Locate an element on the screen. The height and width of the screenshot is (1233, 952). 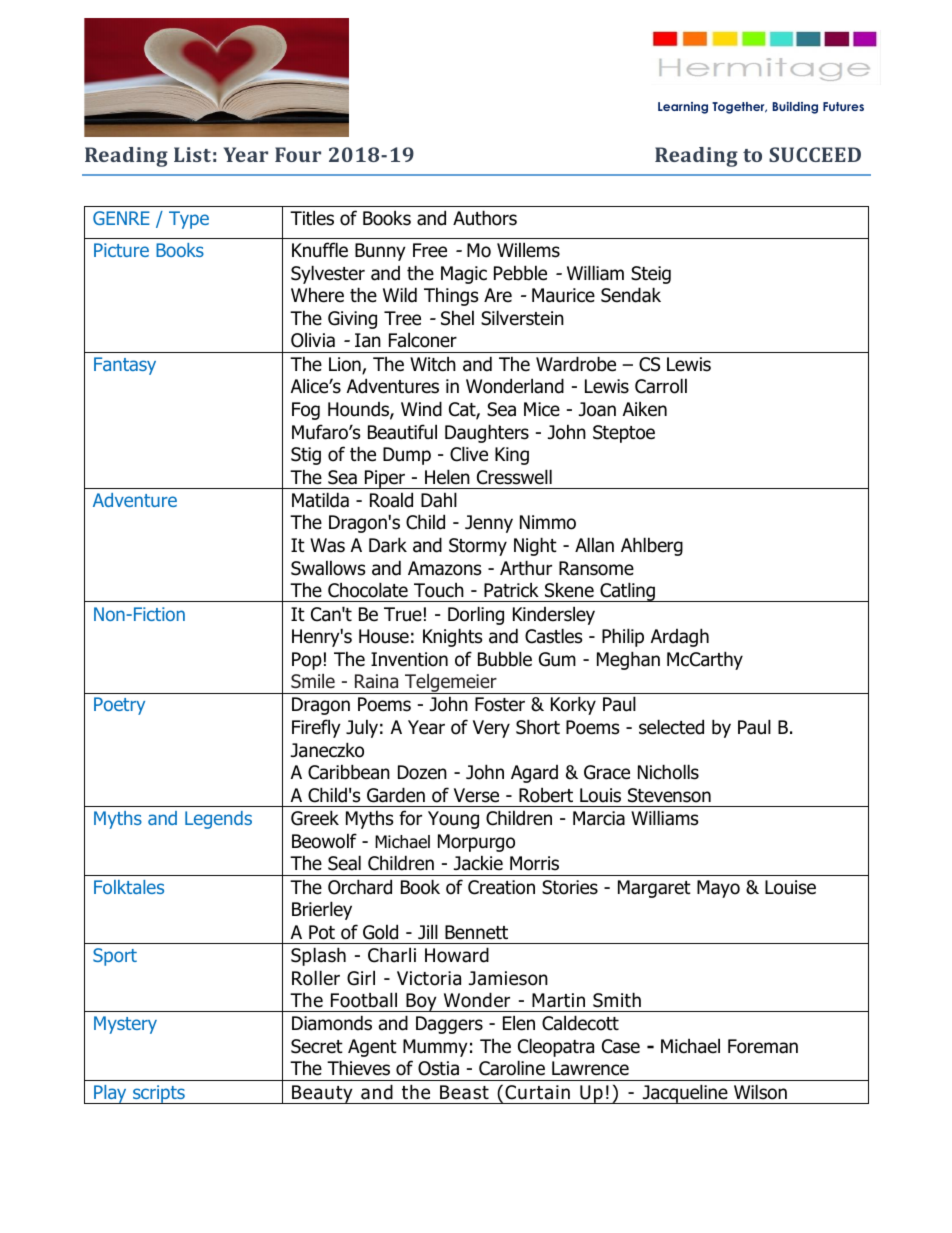
Dorling is located at coordinates (476, 615).
